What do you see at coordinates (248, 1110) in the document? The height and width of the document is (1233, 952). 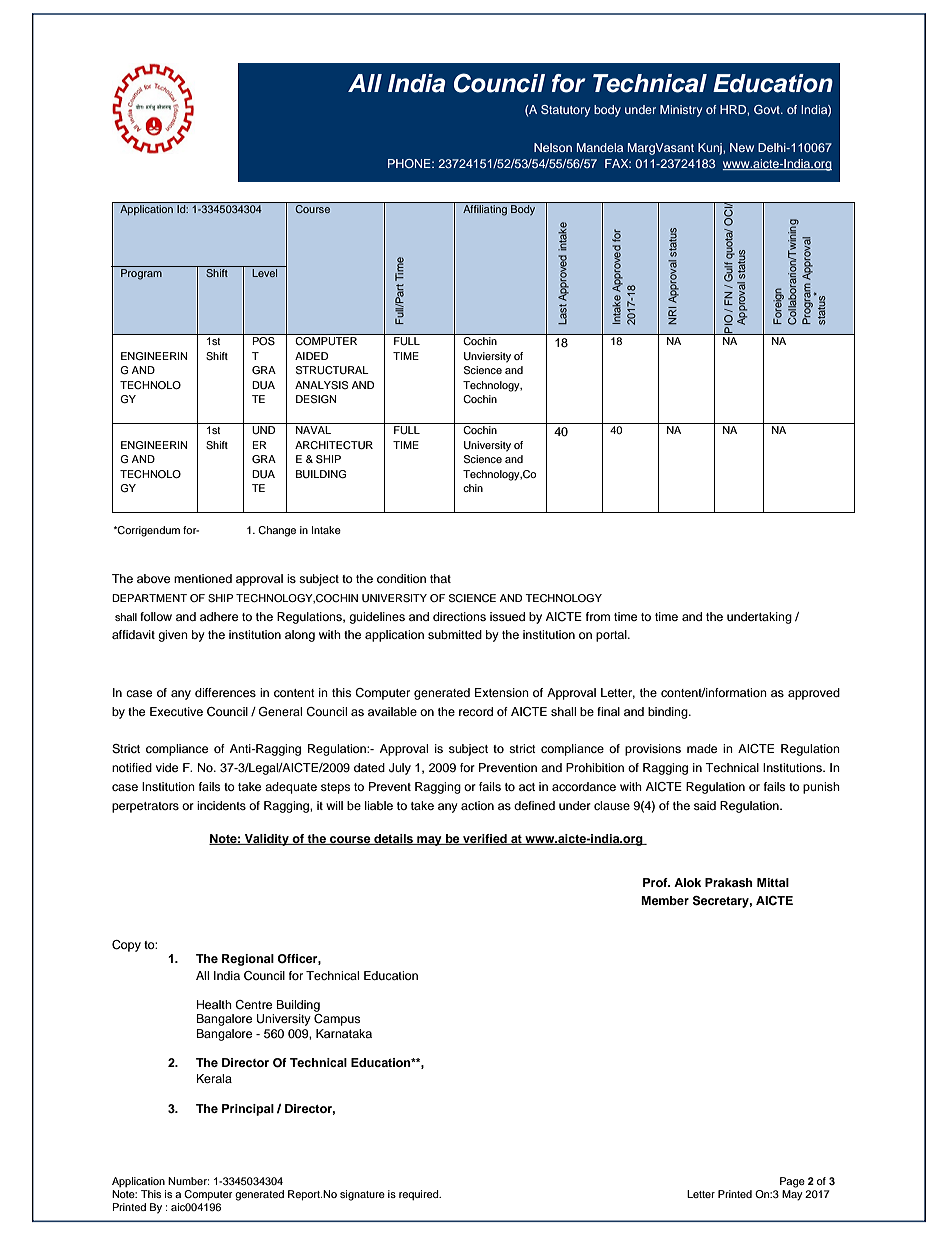 I see `Principal` at bounding box center [248, 1110].
